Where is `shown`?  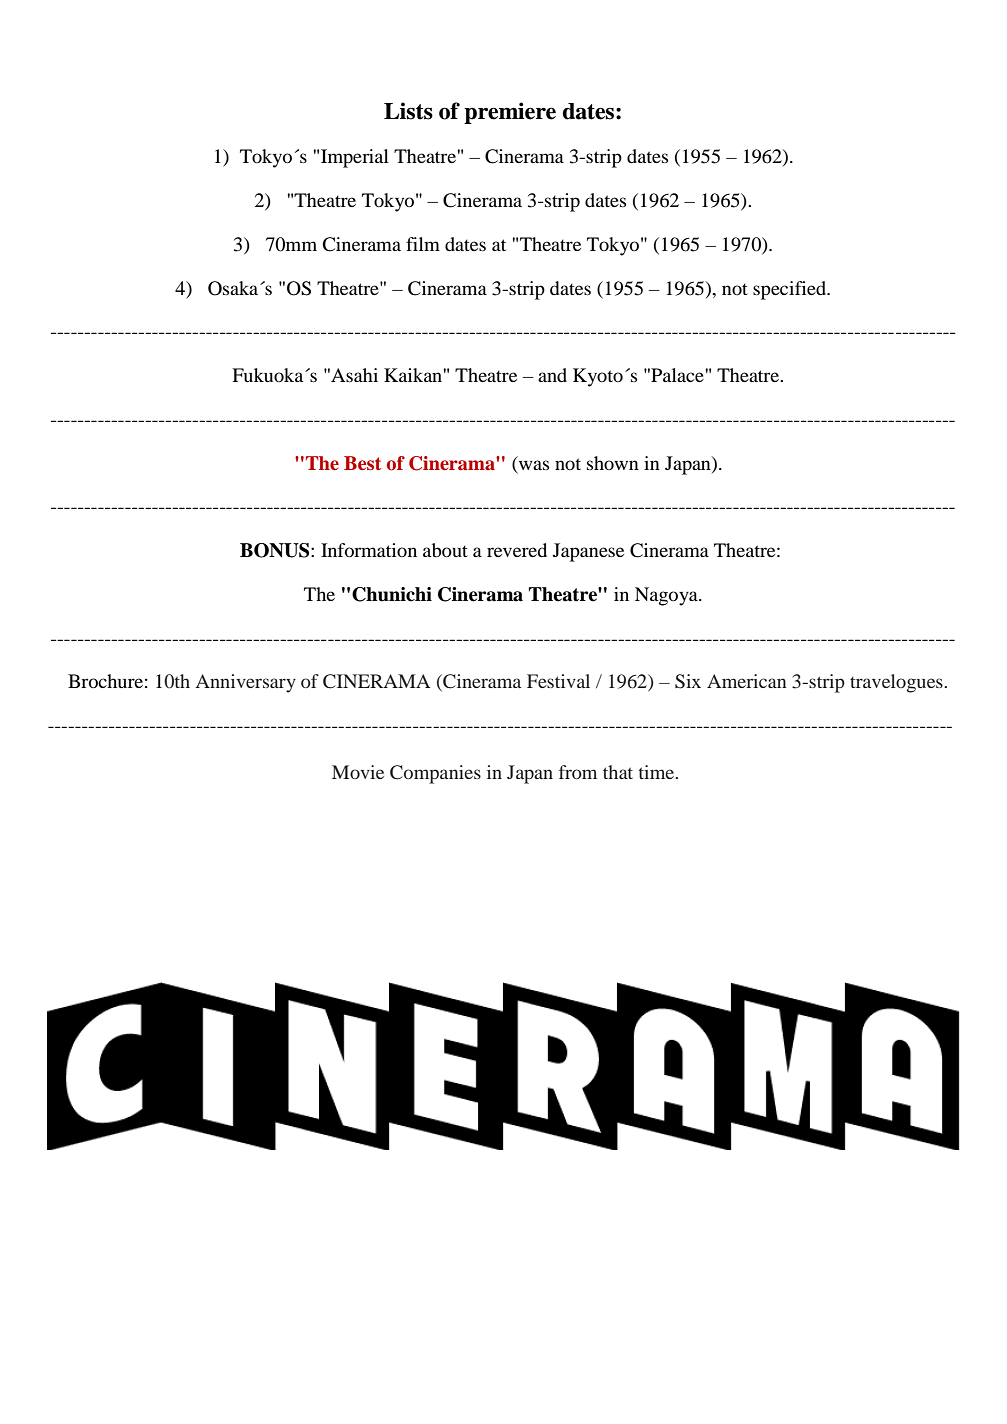 shown is located at coordinates (613, 463).
